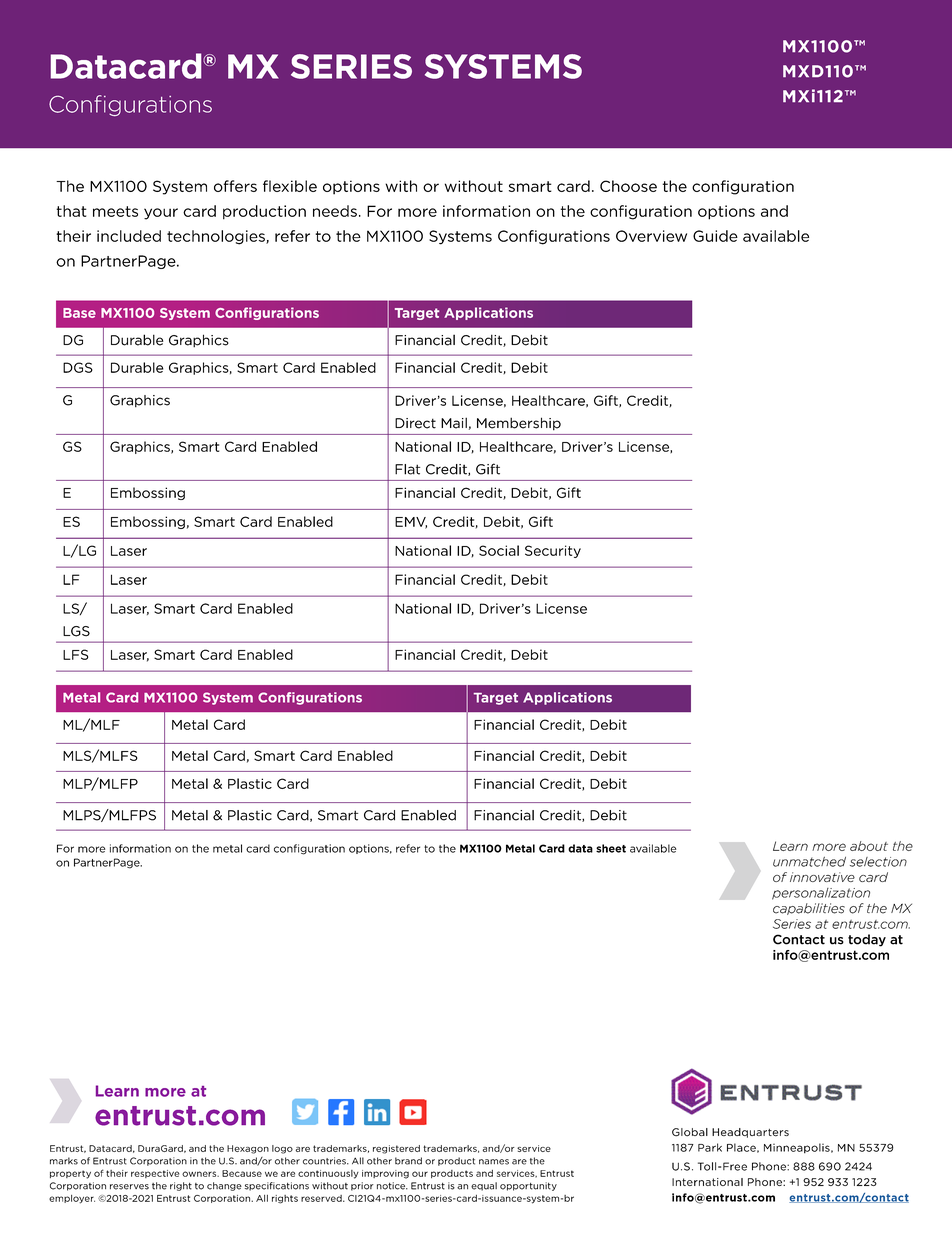 Image resolution: width=952 pixels, height=1233 pixels. What do you see at coordinates (161, 214) in the screenshot?
I see `your` at bounding box center [161, 214].
